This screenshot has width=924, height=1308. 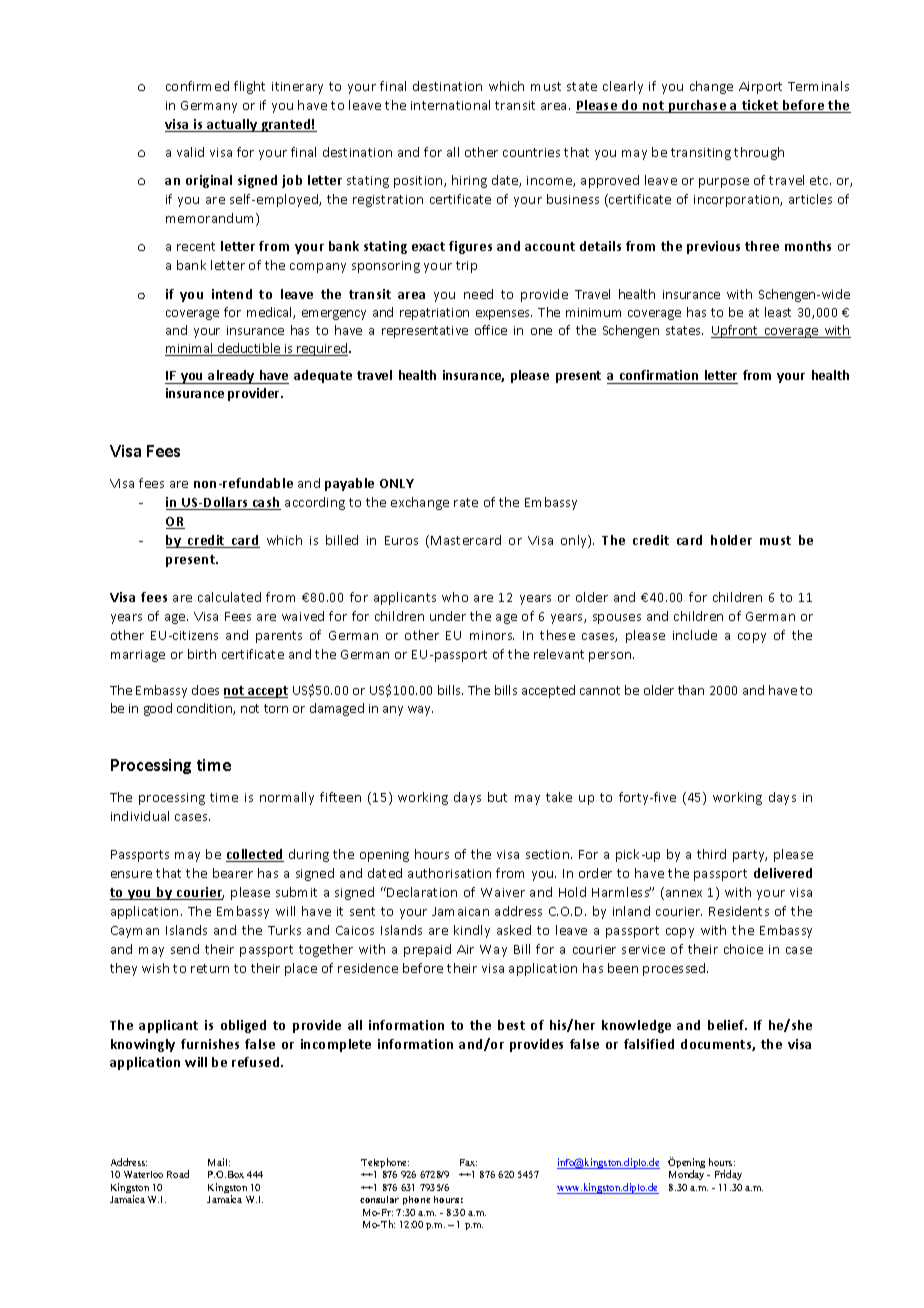 I want to click on actually, so click(x=232, y=125).
